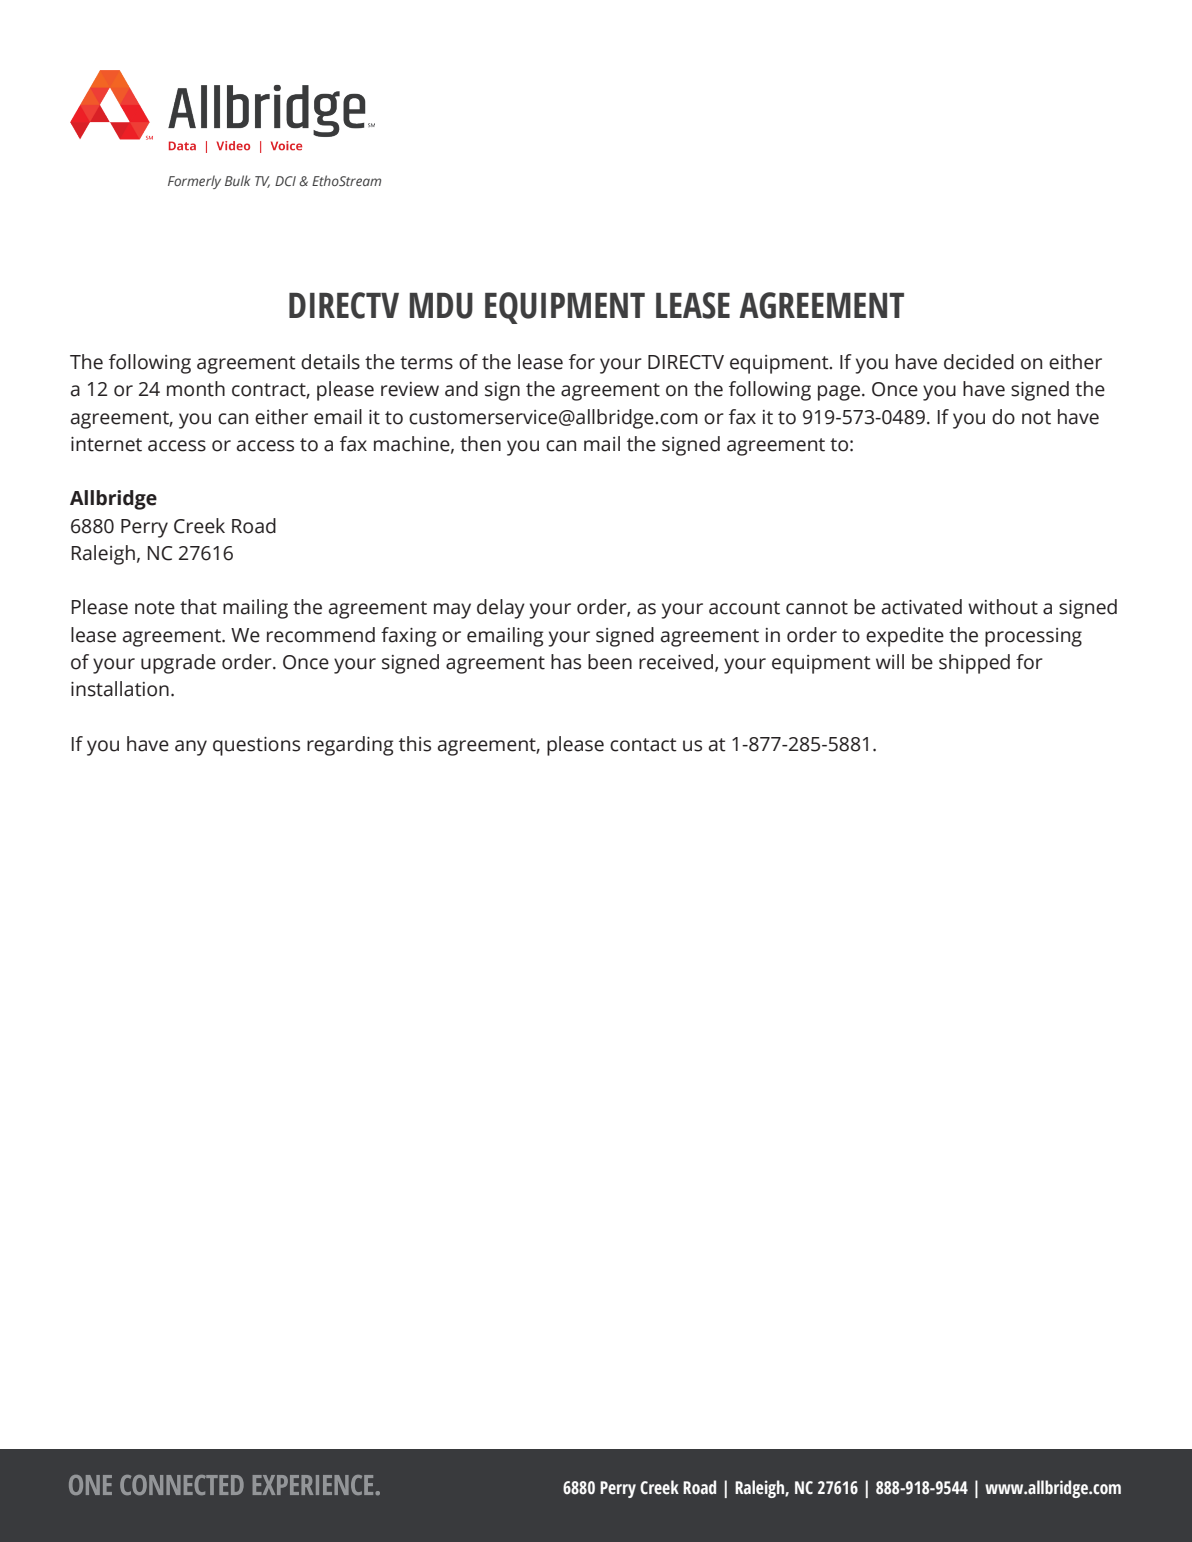 The image size is (1192, 1542). I want to click on without, so click(1003, 607).
